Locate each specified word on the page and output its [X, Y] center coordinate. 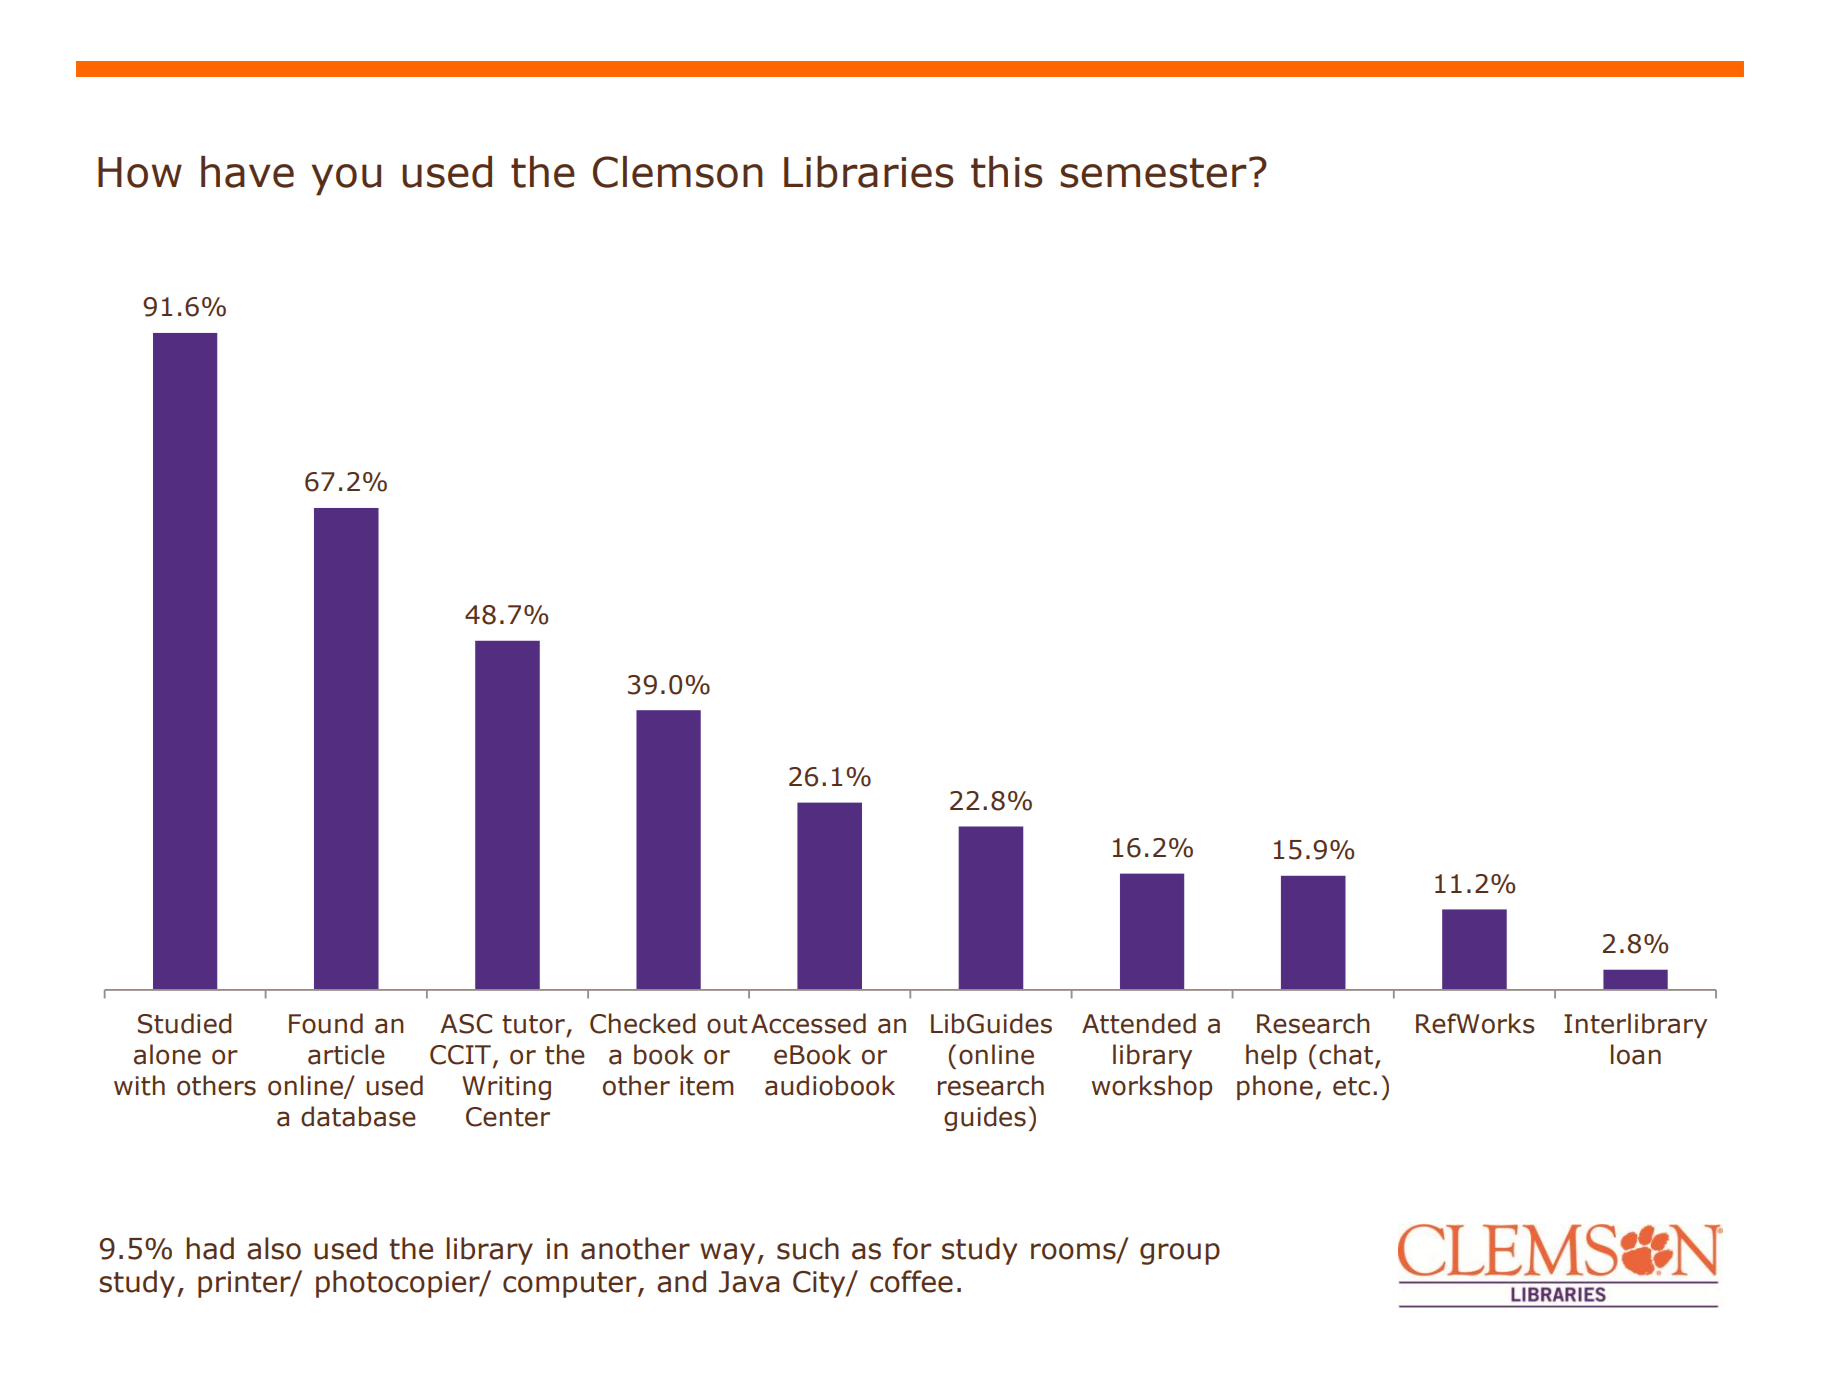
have [247, 172]
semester [1153, 173]
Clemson [678, 172]
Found [326, 1023]
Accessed [808, 1023]
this [1007, 172]
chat [1347, 1055]
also [274, 1248]
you [346, 180]
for [912, 1248]
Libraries [869, 172]
